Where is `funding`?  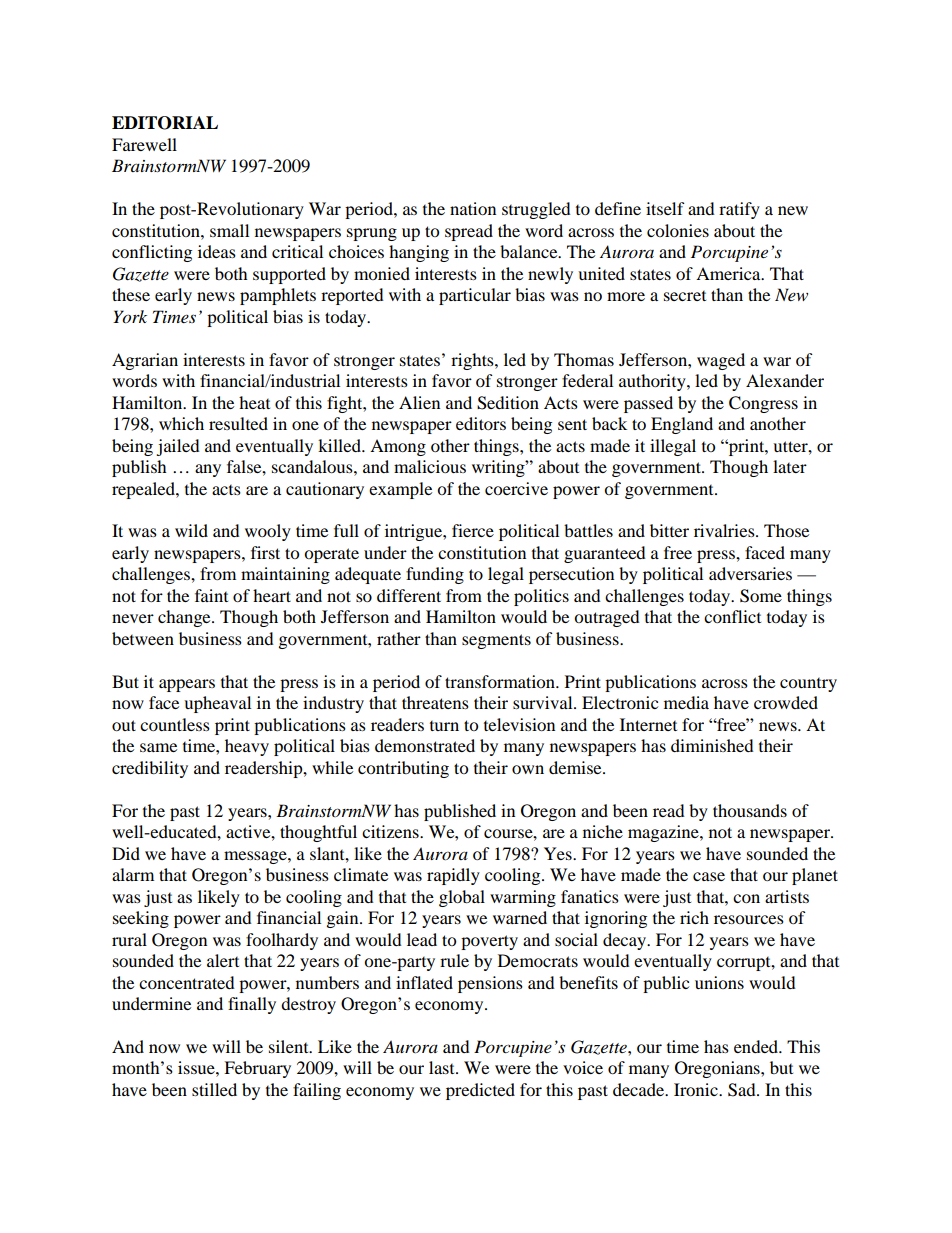
funding is located at coordinates (435, 575).
